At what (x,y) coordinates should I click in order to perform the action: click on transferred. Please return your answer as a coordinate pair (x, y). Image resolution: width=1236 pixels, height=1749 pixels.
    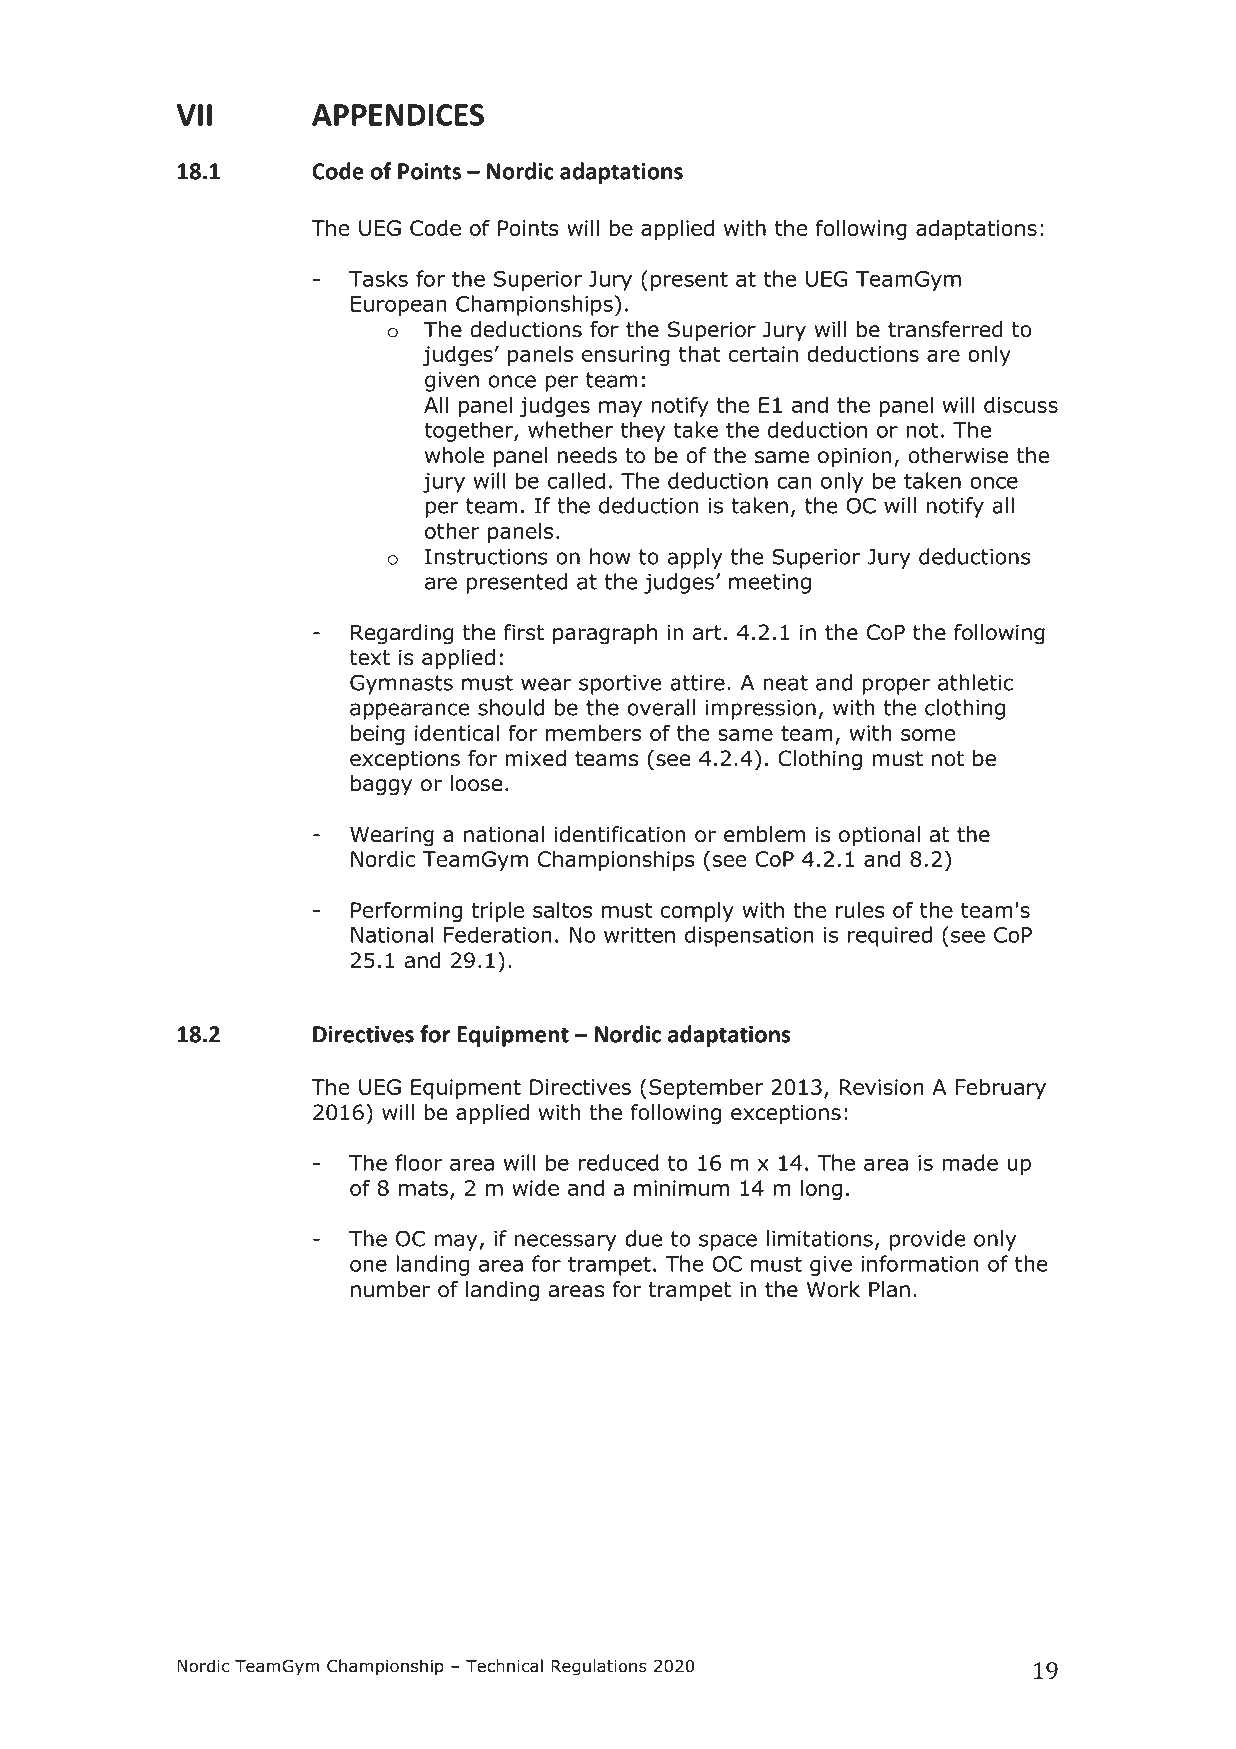
    Looking at the image, I should click on (945, 329).
